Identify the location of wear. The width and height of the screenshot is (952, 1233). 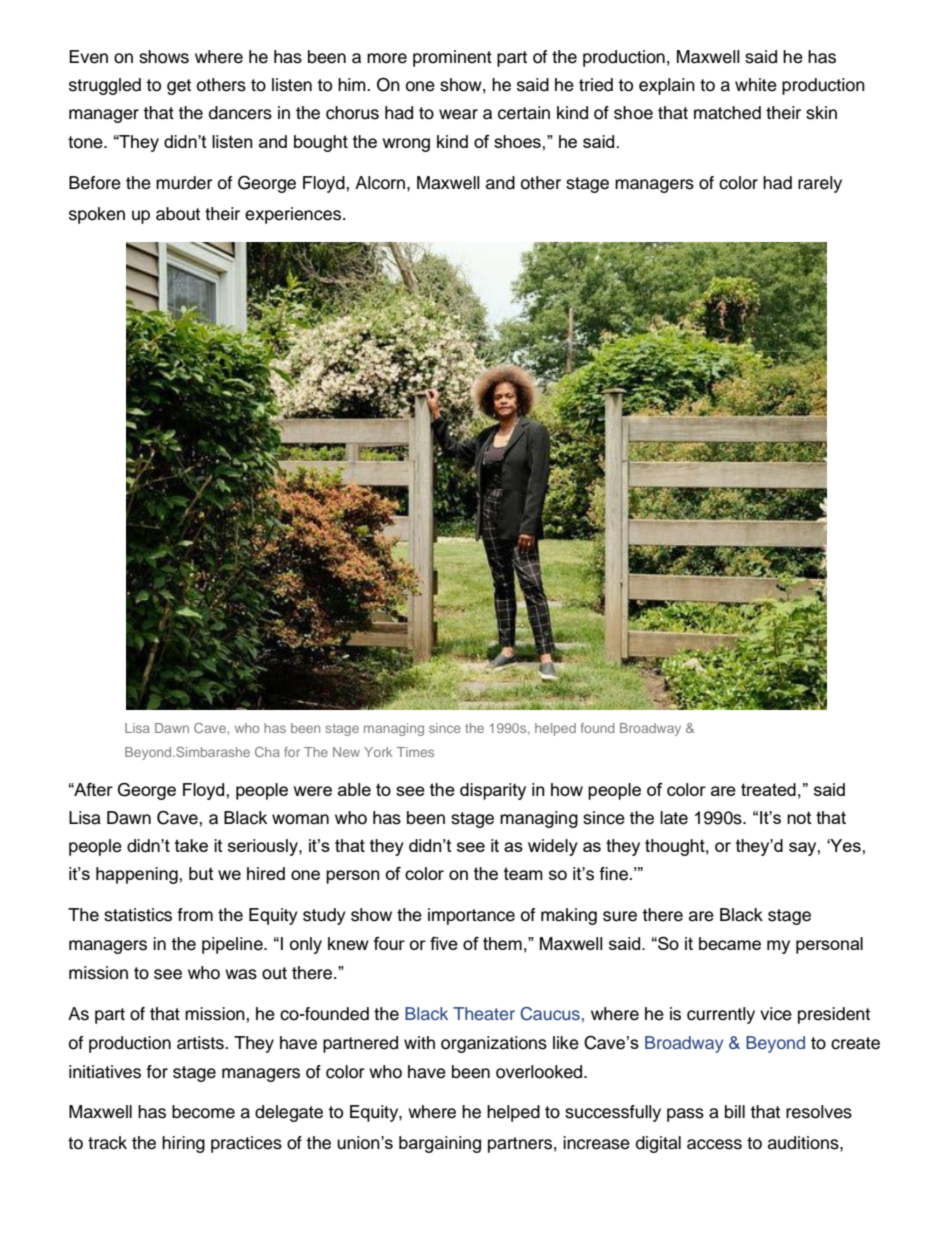
(458, 114).
